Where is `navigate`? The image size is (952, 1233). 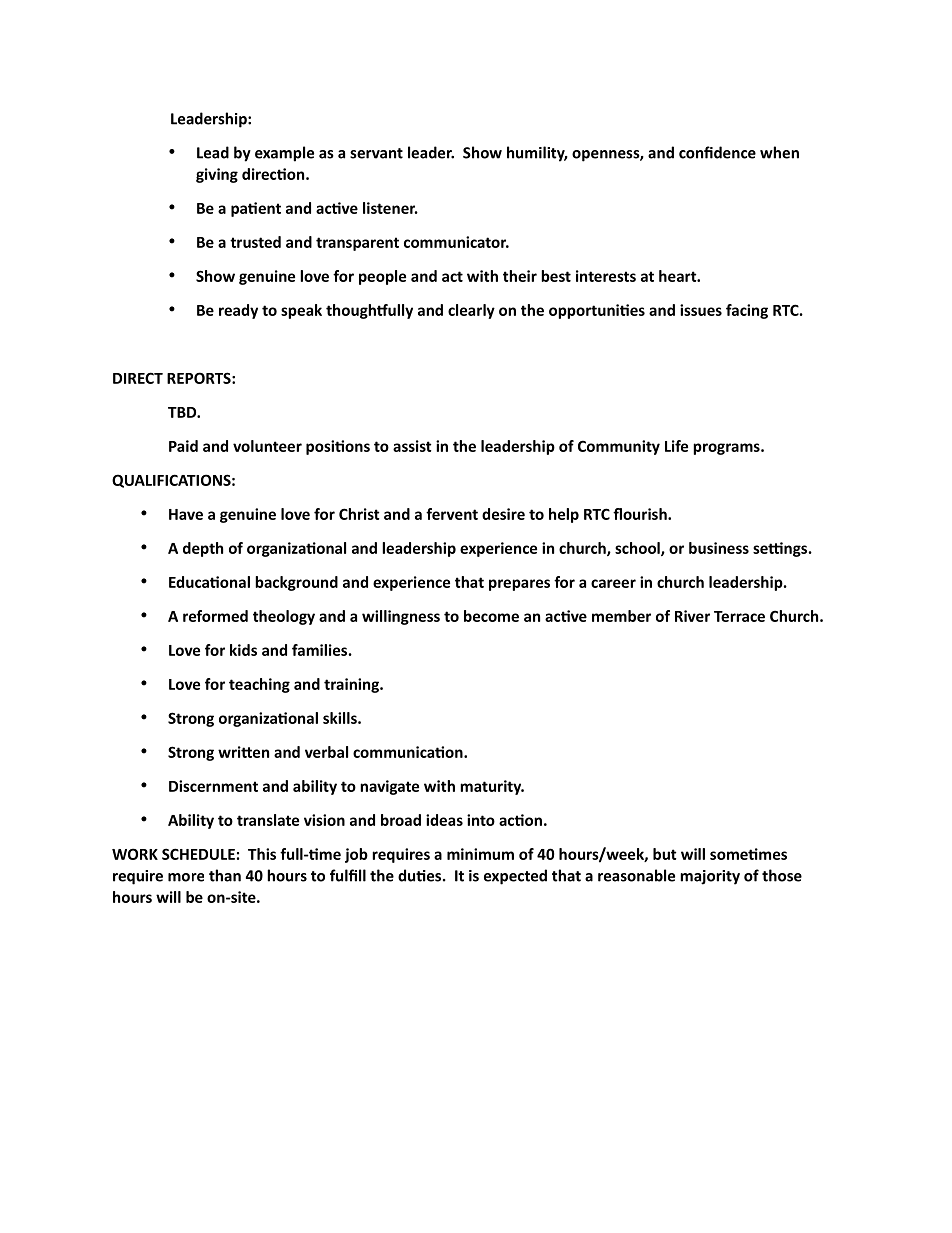
navigate is located at coordinates (389, 787).
